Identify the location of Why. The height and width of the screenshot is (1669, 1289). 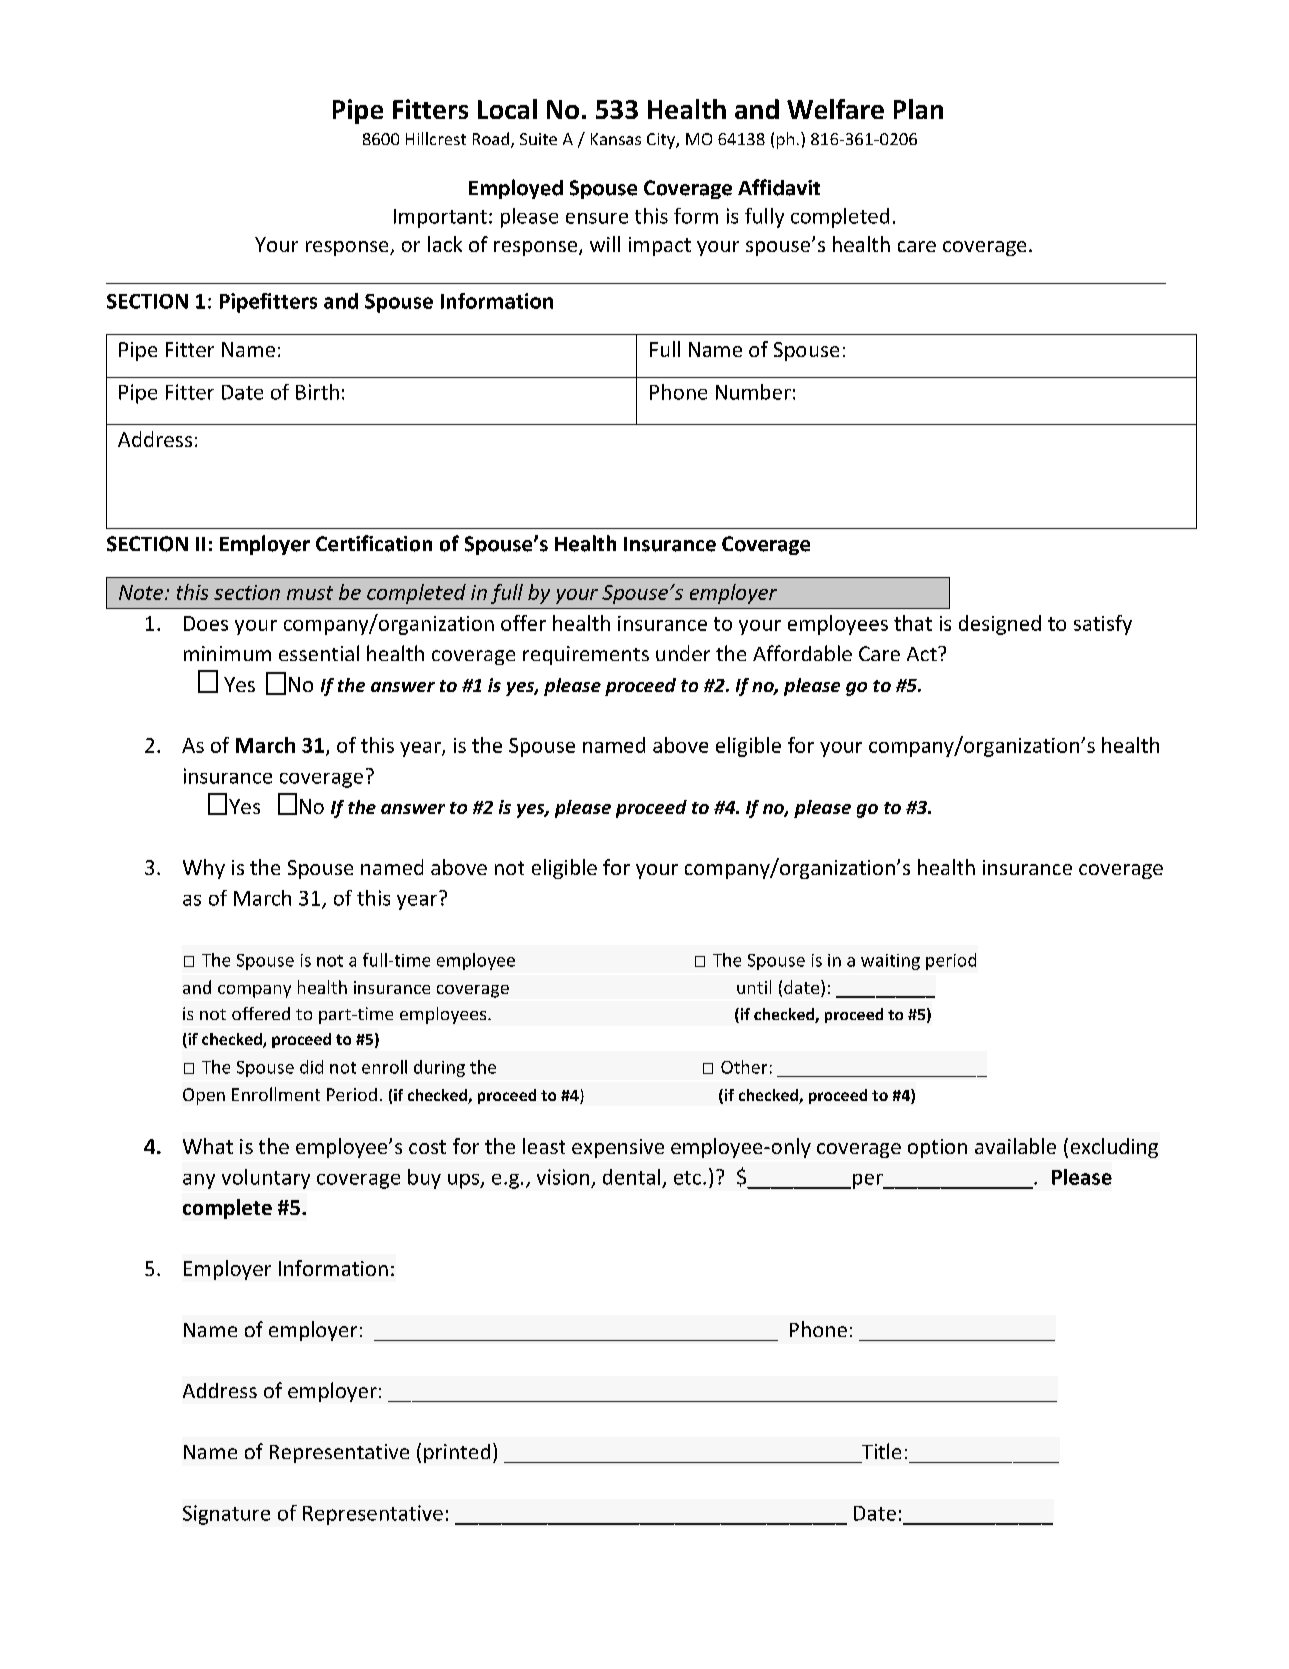
(204, 869).
